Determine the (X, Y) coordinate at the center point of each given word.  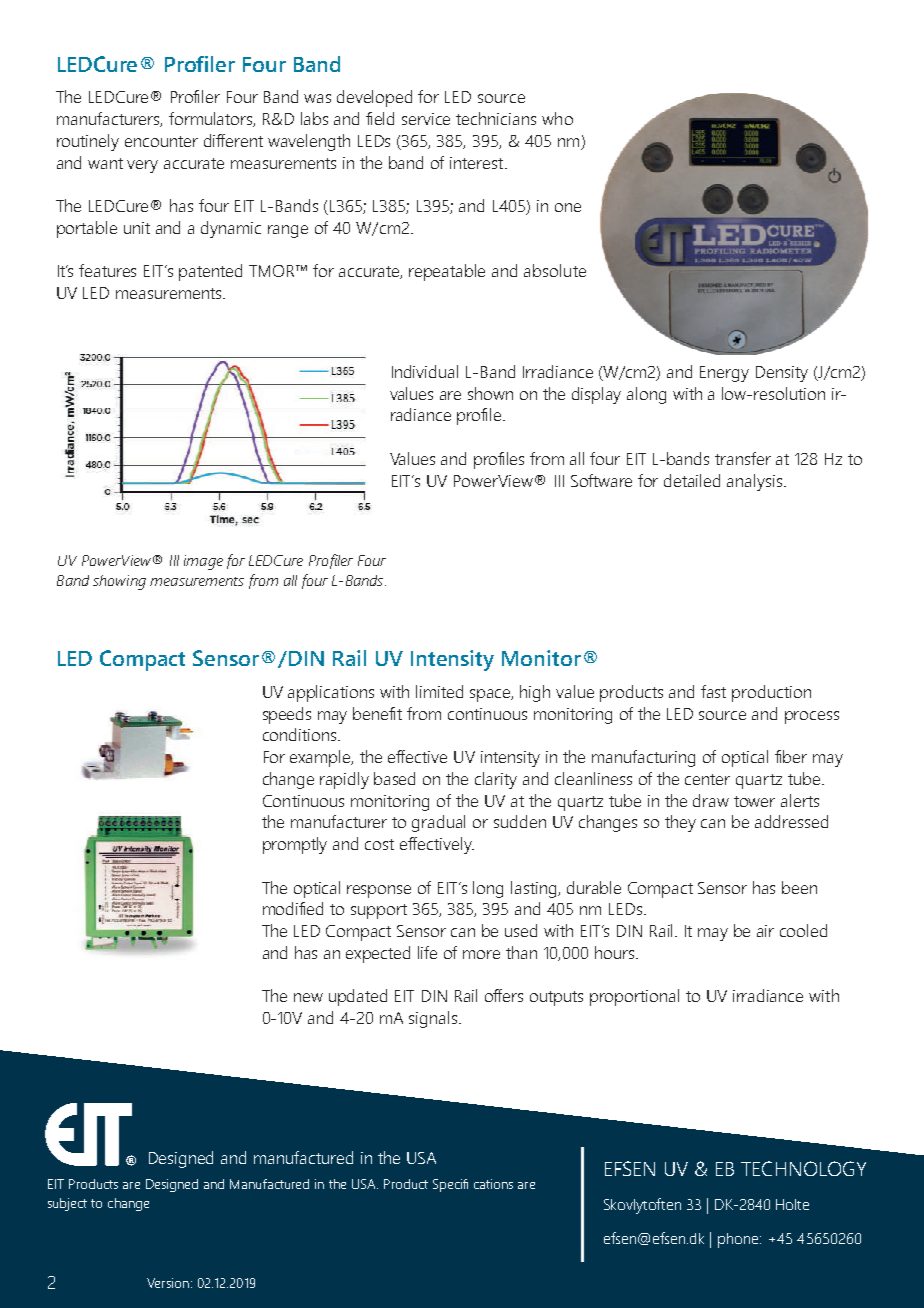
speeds (287, 715)
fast (713, 691)
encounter (161, 141)
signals (434, 1019)
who (557, 118)
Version (168, 1283)
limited (439, 691)
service (426, 119)
